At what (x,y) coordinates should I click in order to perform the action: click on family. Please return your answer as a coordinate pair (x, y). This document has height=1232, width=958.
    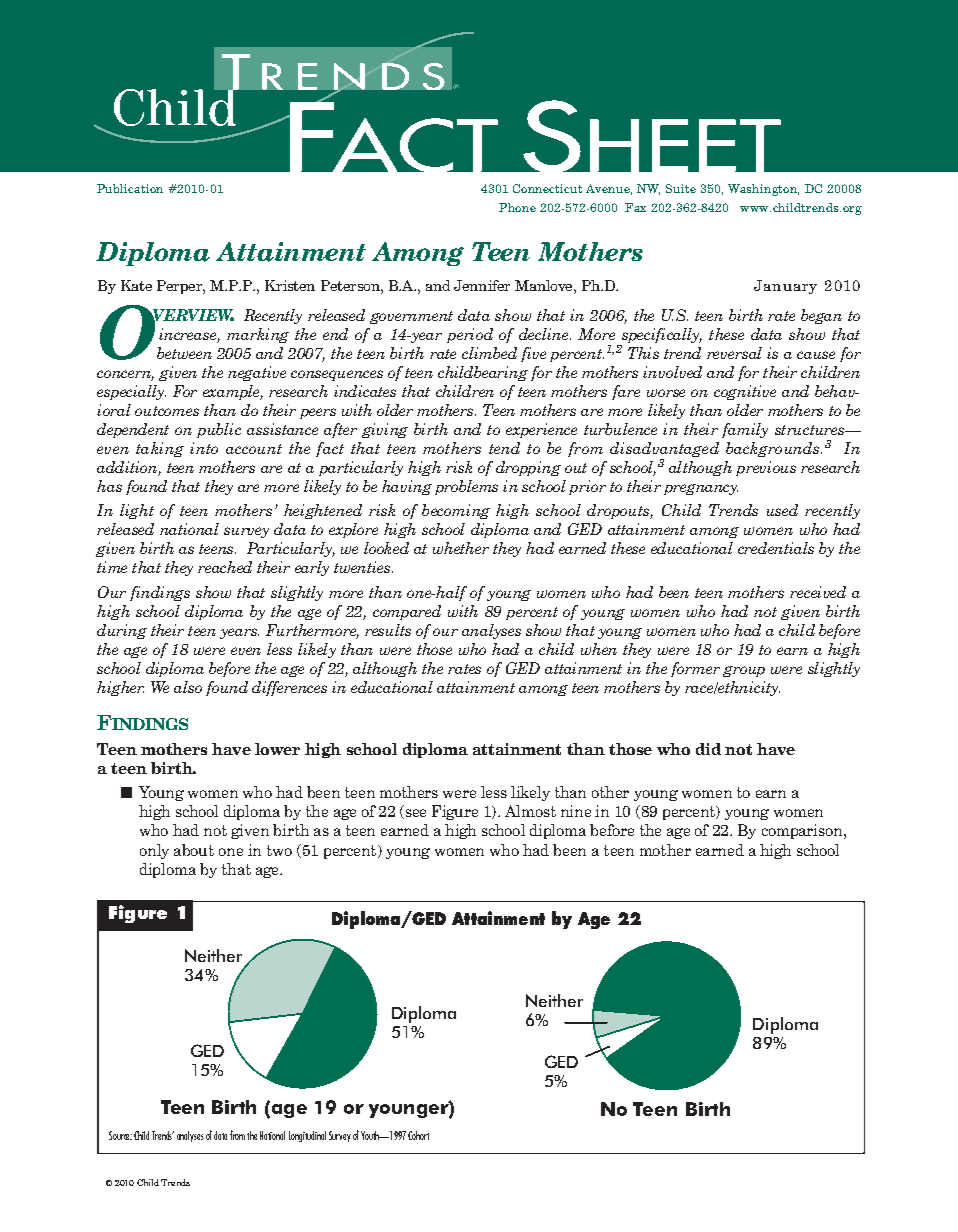
    Looking at the image, I should click on (745, 430).
